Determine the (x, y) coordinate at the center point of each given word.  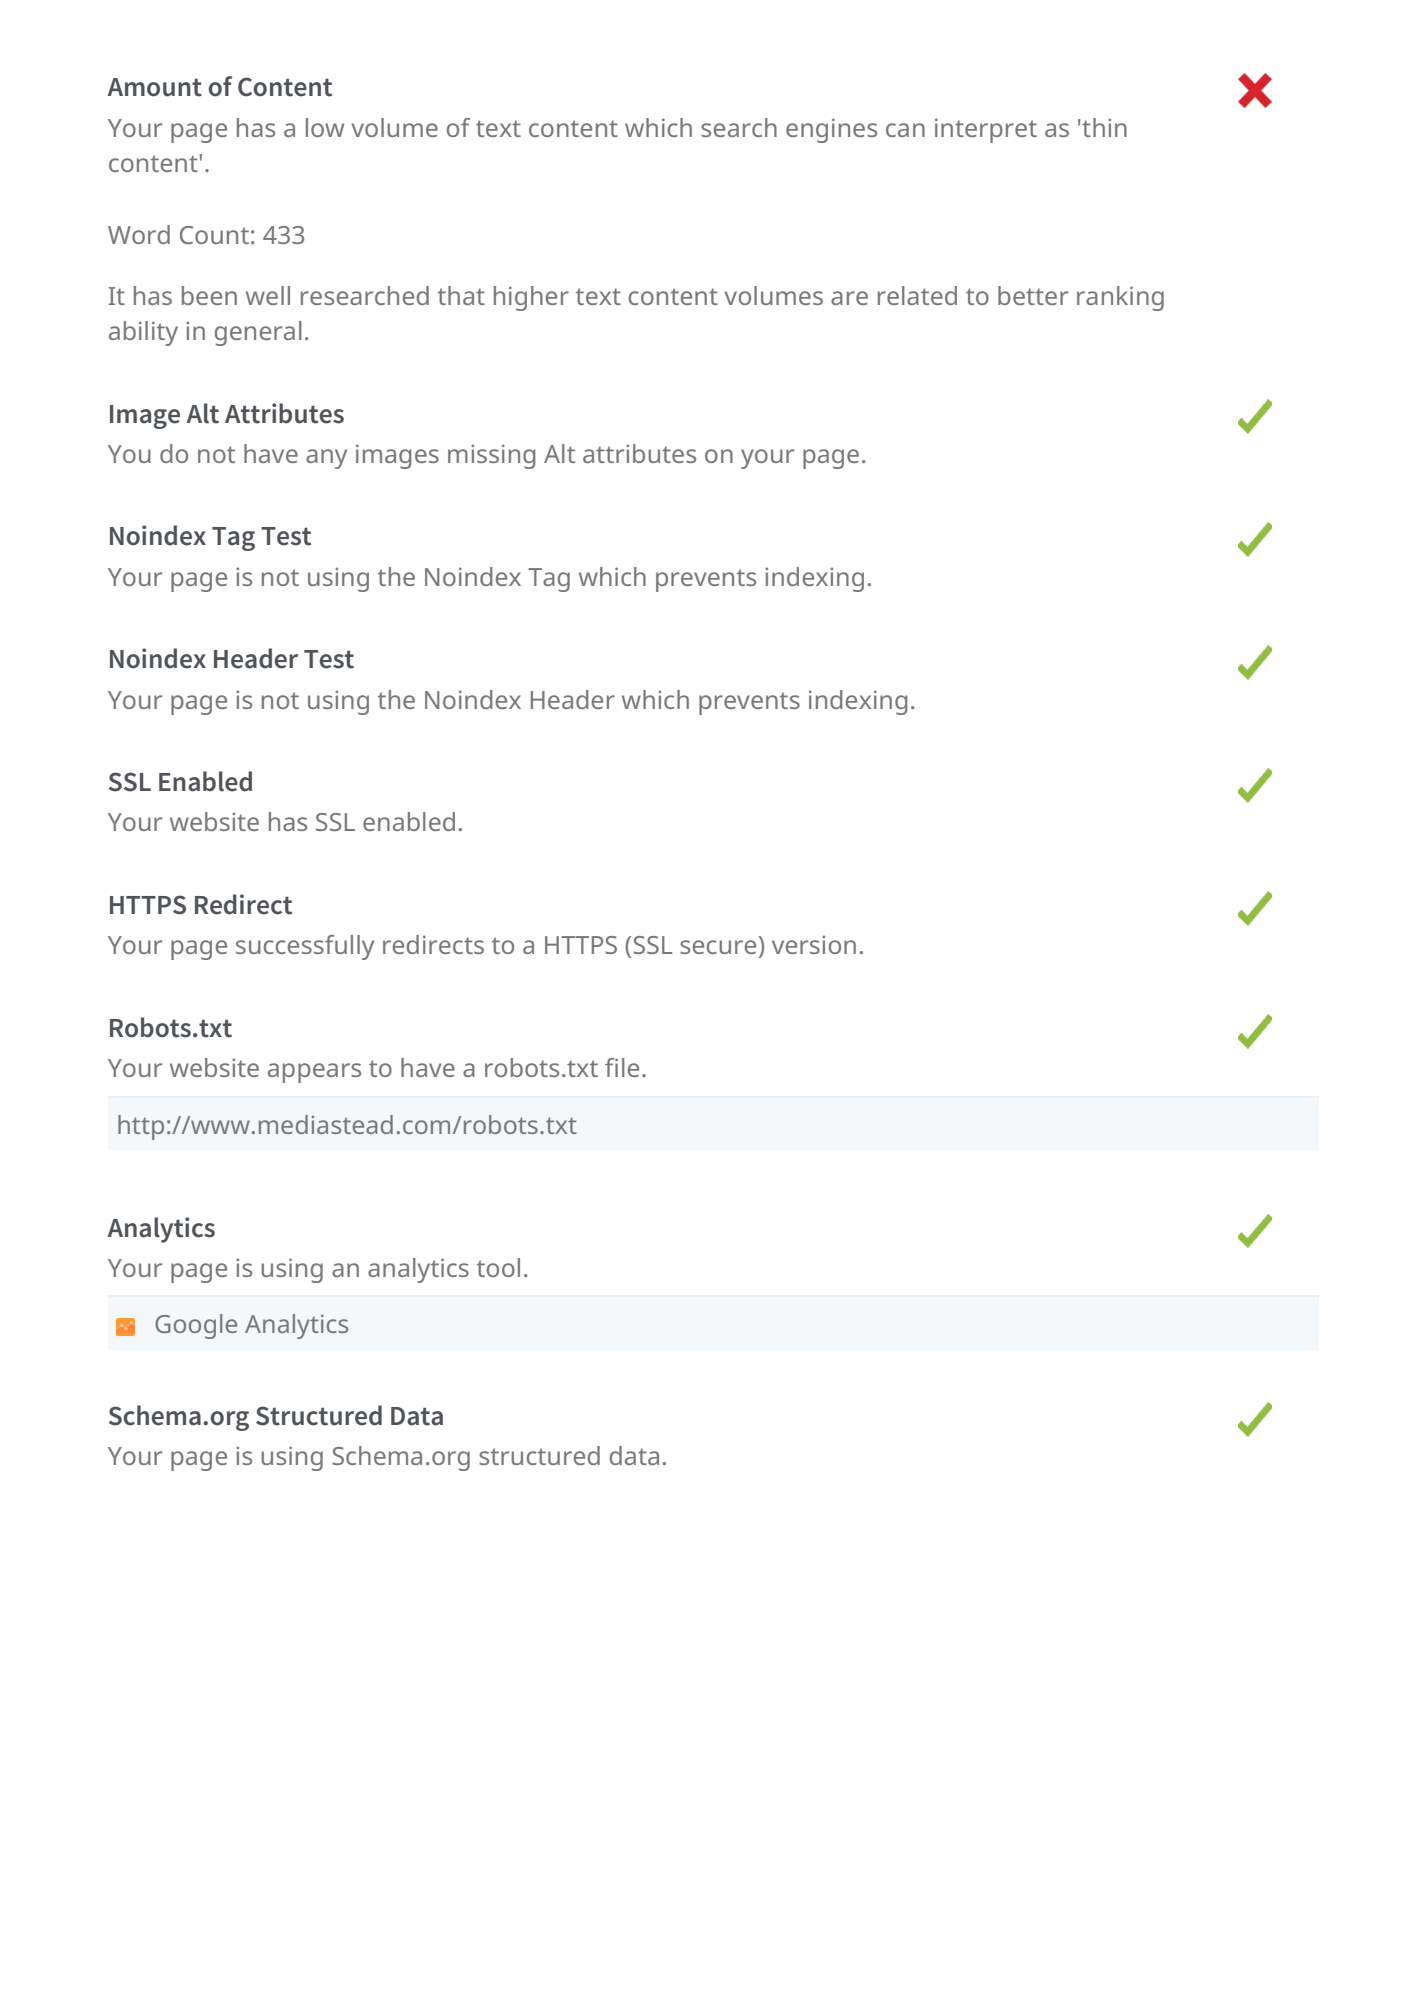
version (814, 944)
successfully (305, 947)
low (325, 127)
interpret (986, 130)
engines (831, 130)
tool (498, 1267)
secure (718, 947)
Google (196, 1326)
